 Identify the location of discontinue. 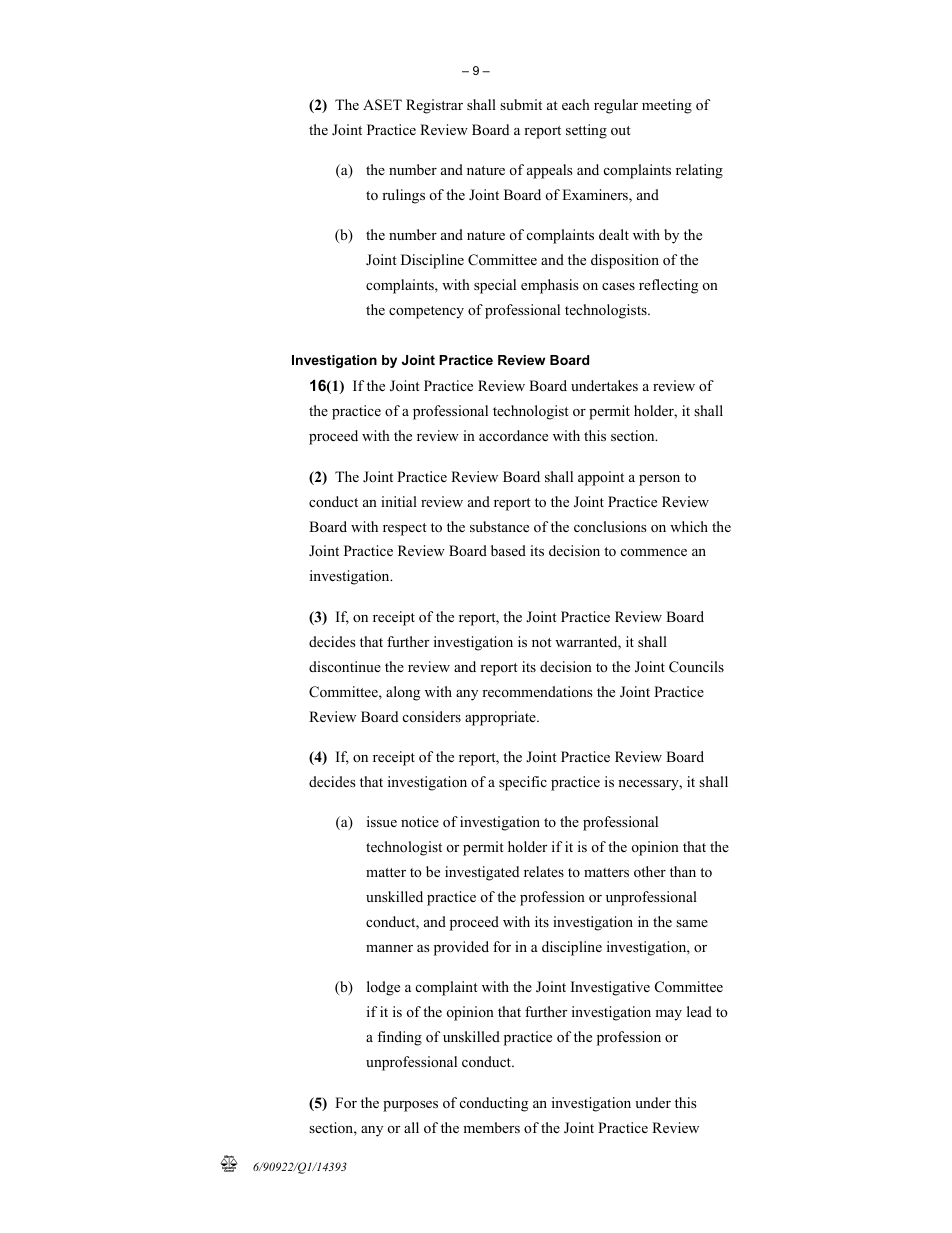
(345, 666).
